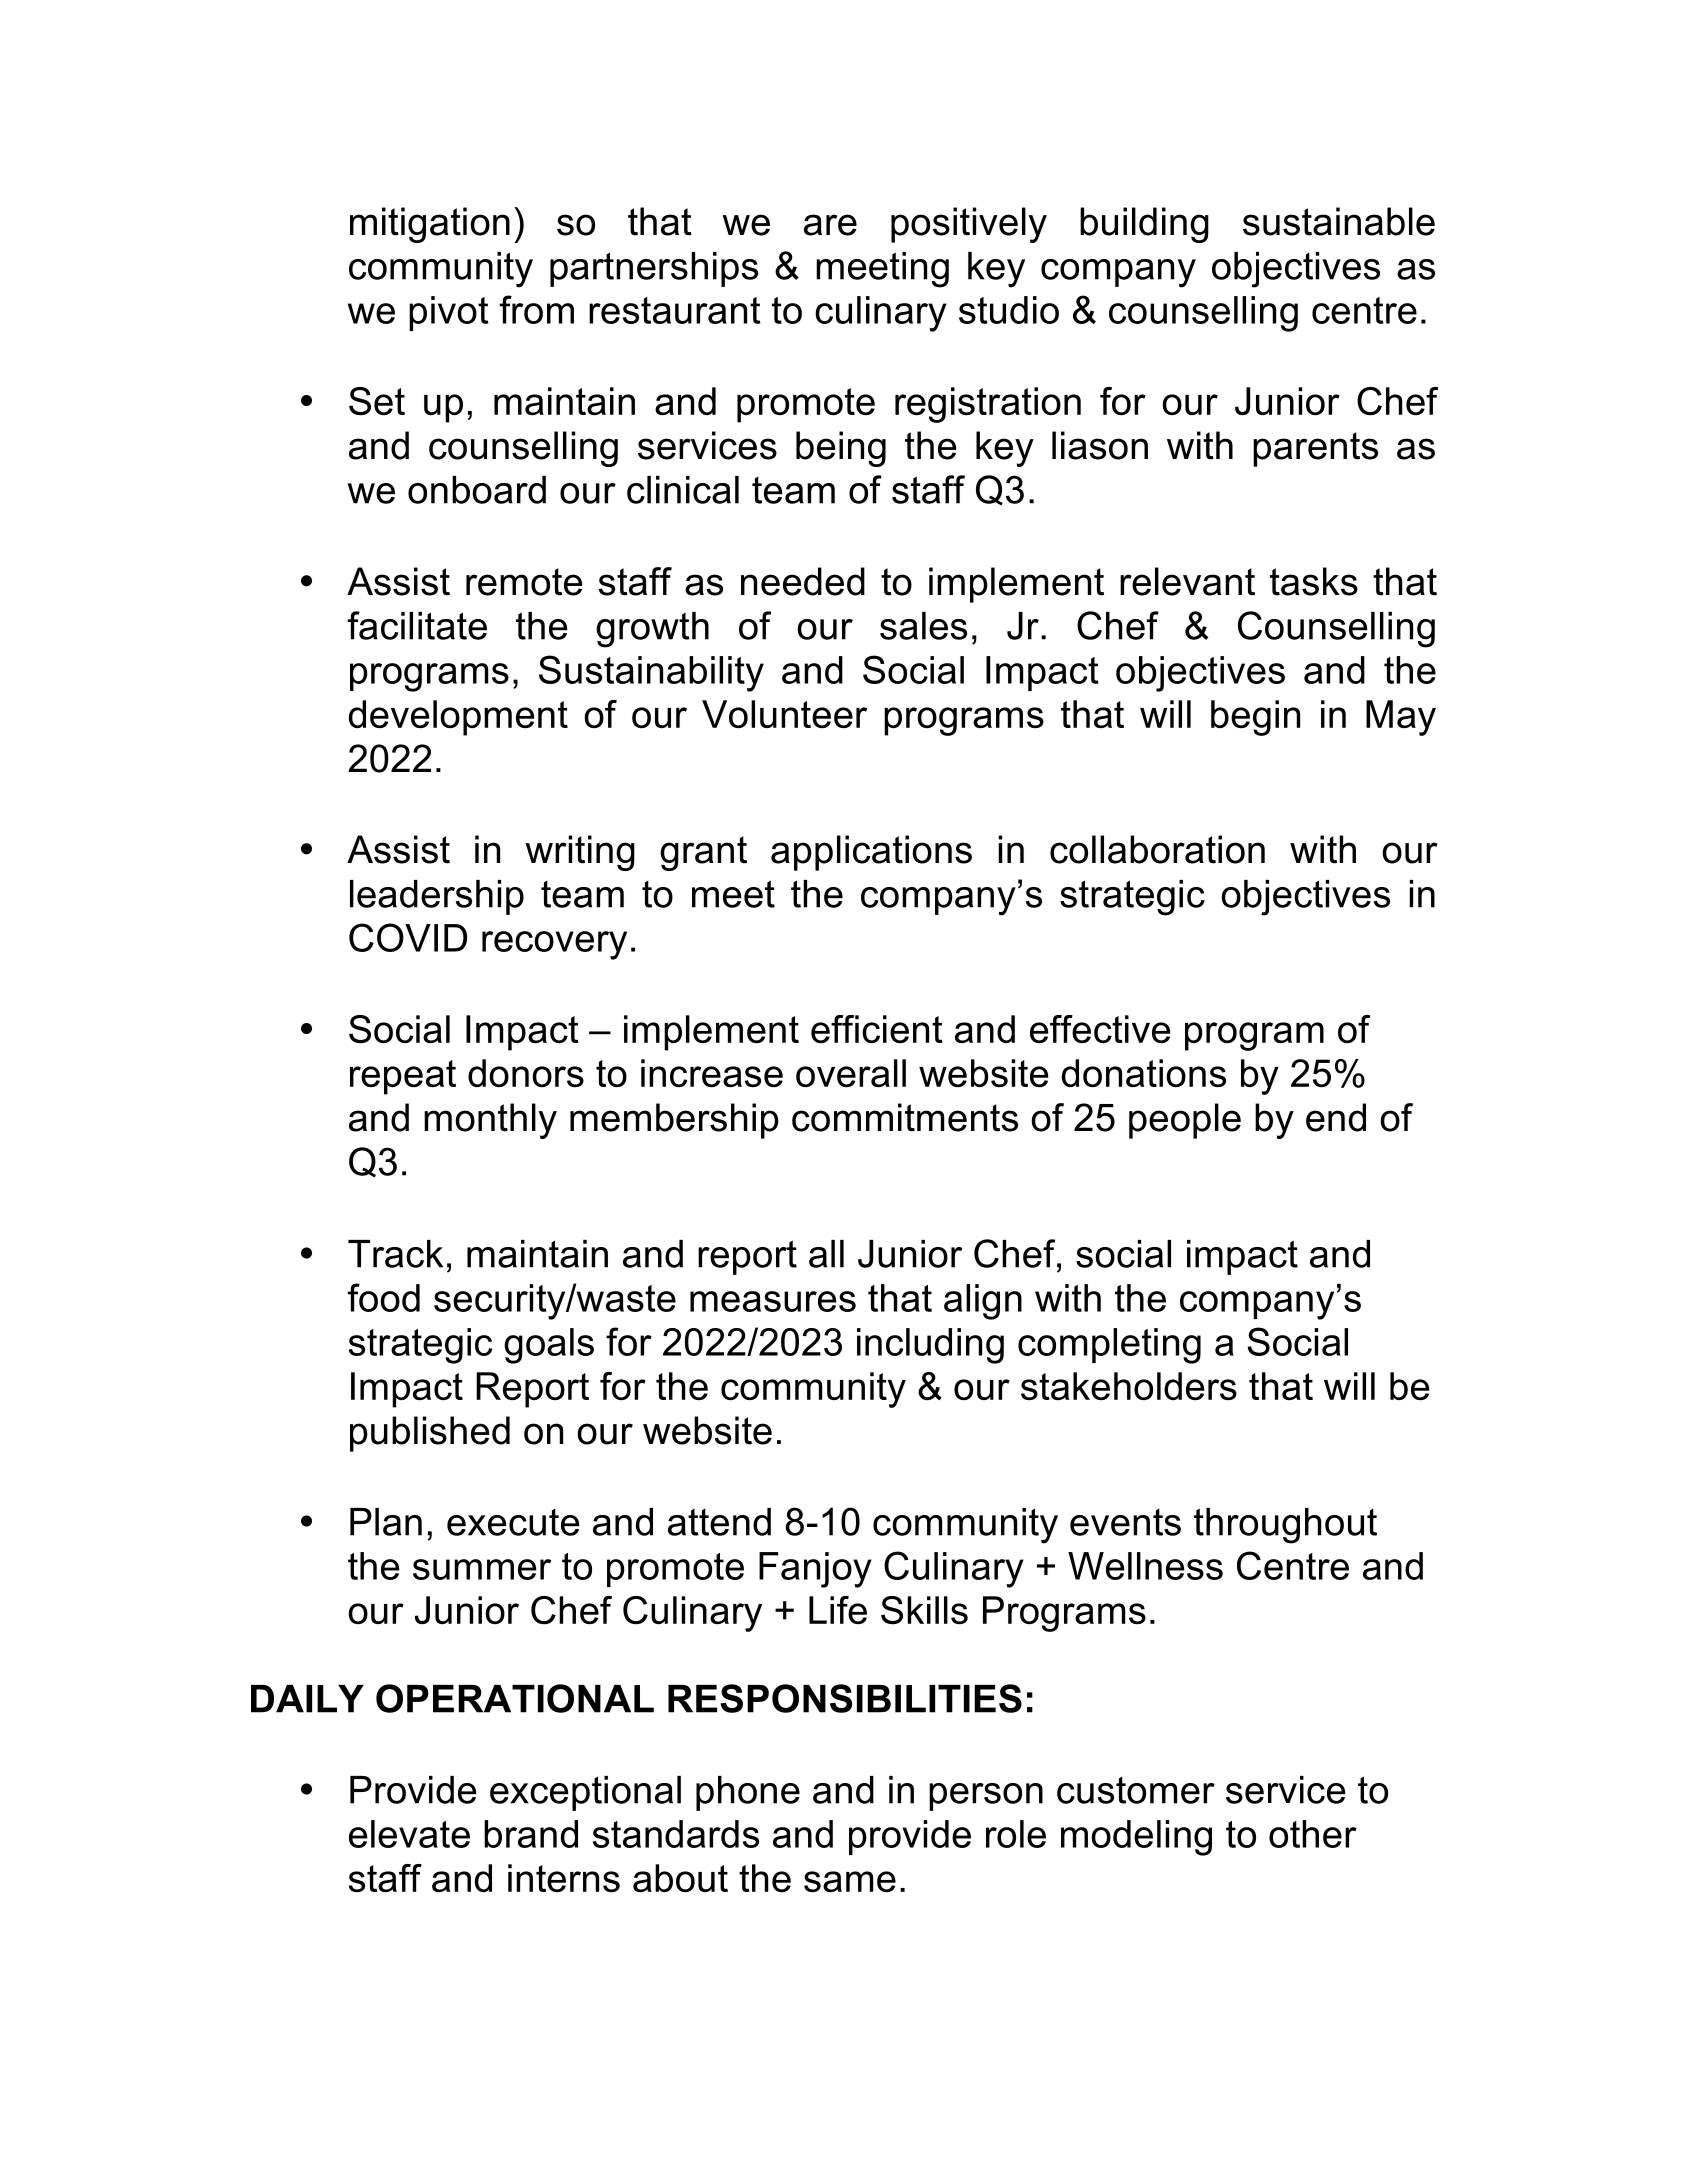 Image resolution: width=1684 pixels, height=2179 pixels. What do you see at coordinates (417, 625) in the screenshot?
I see `facilitate` at bounding box center [417, 625].
